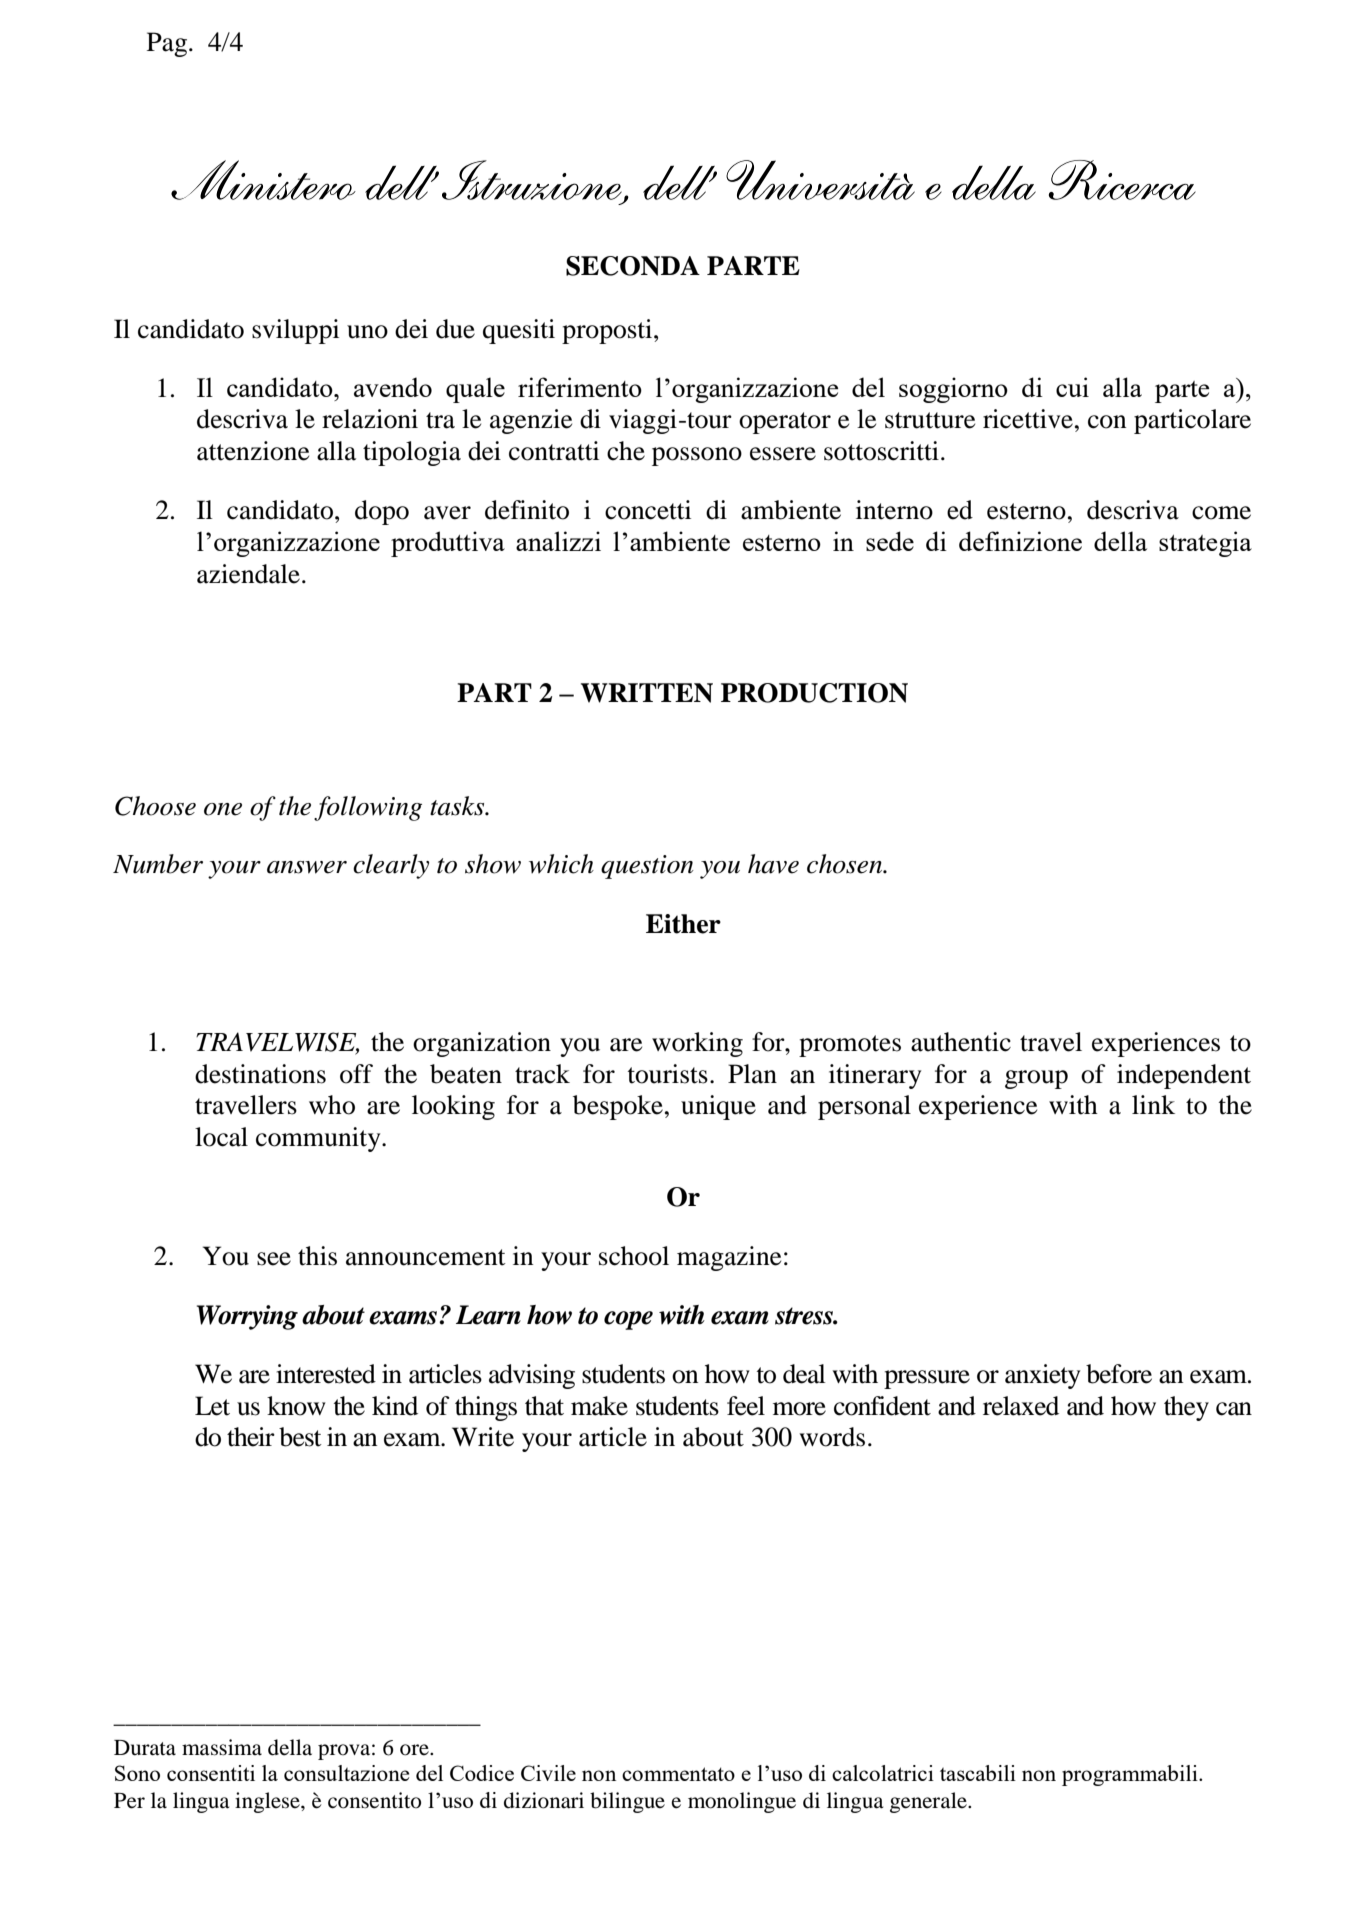 Image resolution: width=1366 pixels, height=1932 pixels. What do you see at coordinates (746, 1406) in the page?
I see `feel` at bounding box center [746, 1406].
